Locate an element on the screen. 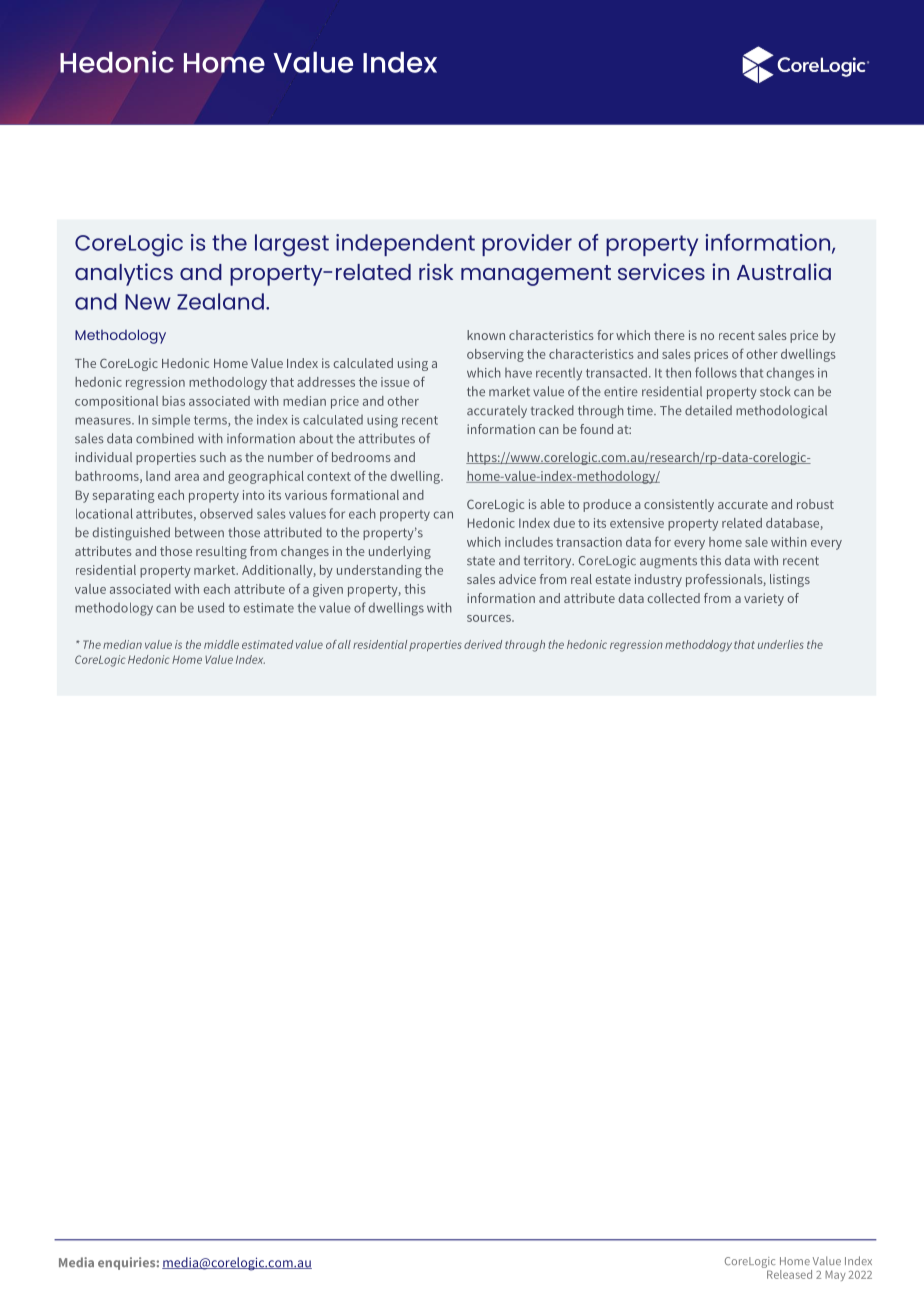  Australia is located at coordinates (784, 271).
